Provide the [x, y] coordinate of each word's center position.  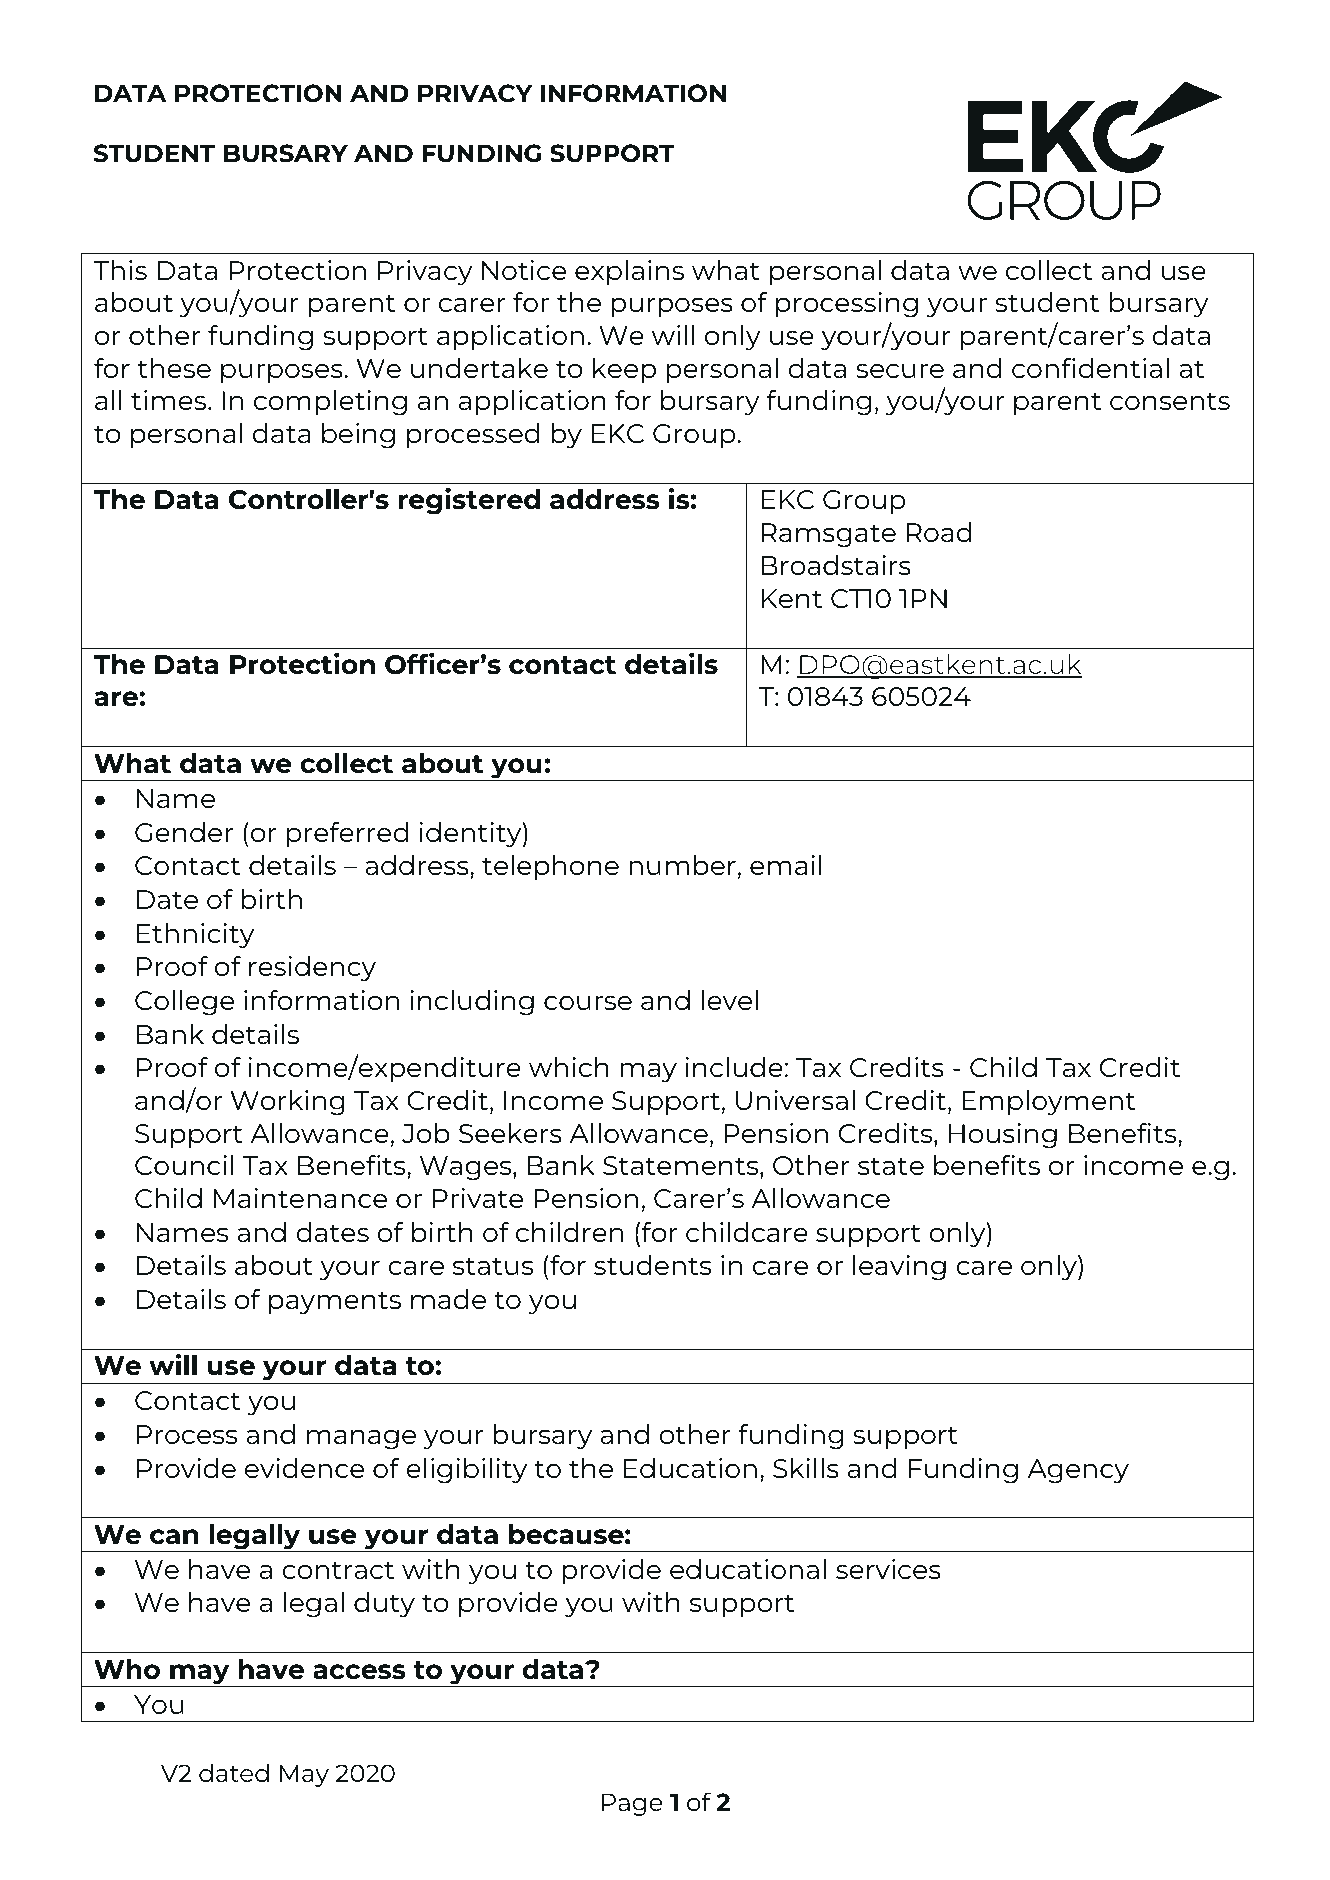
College [184, 1003]
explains [629, 272]
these [174, 368]
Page [632, 1804]
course [588, 1003]
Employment [1048, 1103]
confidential [1090, 368]
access [359, 1672]
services [888, 1569]
